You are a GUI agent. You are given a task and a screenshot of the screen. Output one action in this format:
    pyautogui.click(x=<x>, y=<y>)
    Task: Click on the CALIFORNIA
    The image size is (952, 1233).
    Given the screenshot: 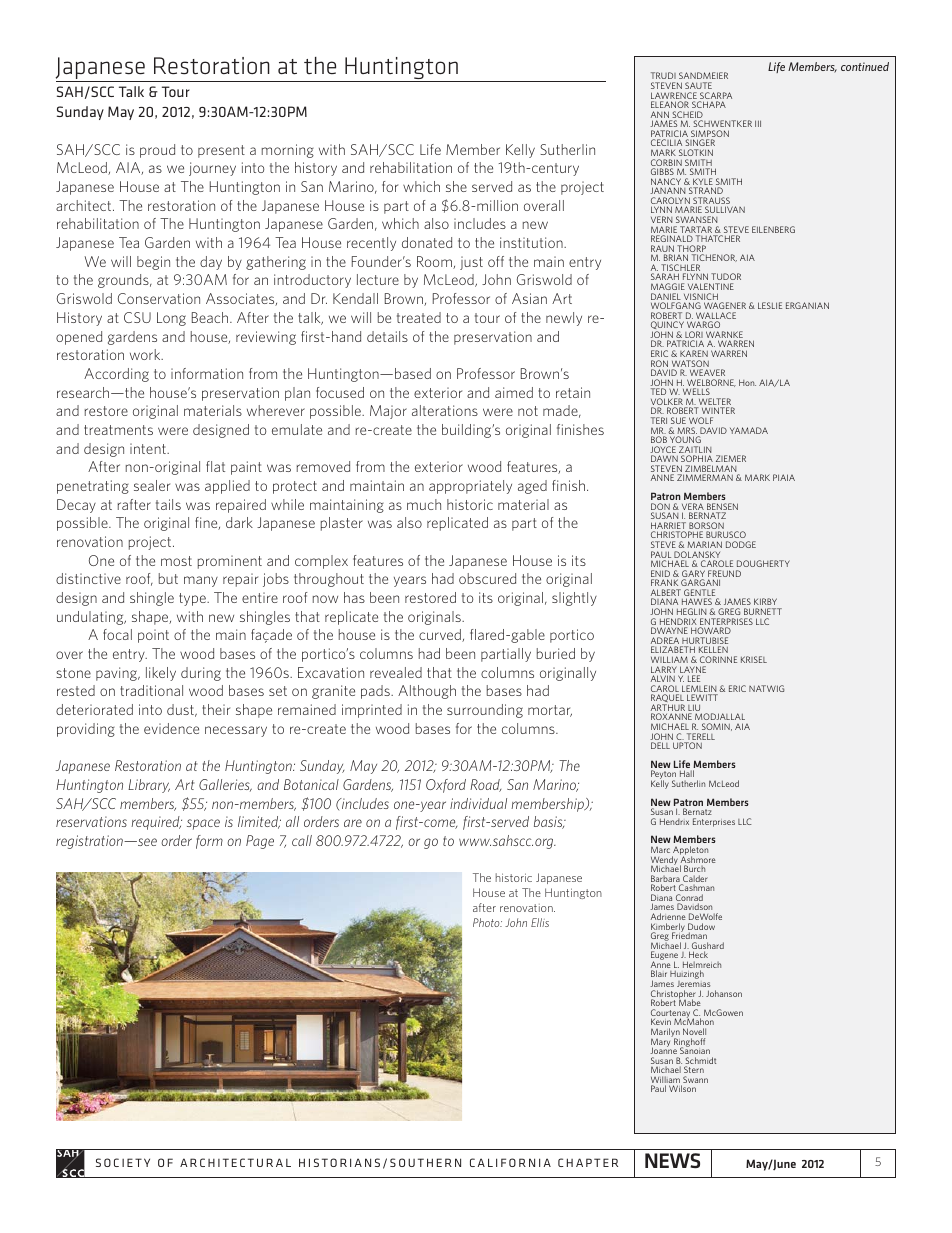 What is the action you would take?
    pyautogui.click(x=510, y=1162)
